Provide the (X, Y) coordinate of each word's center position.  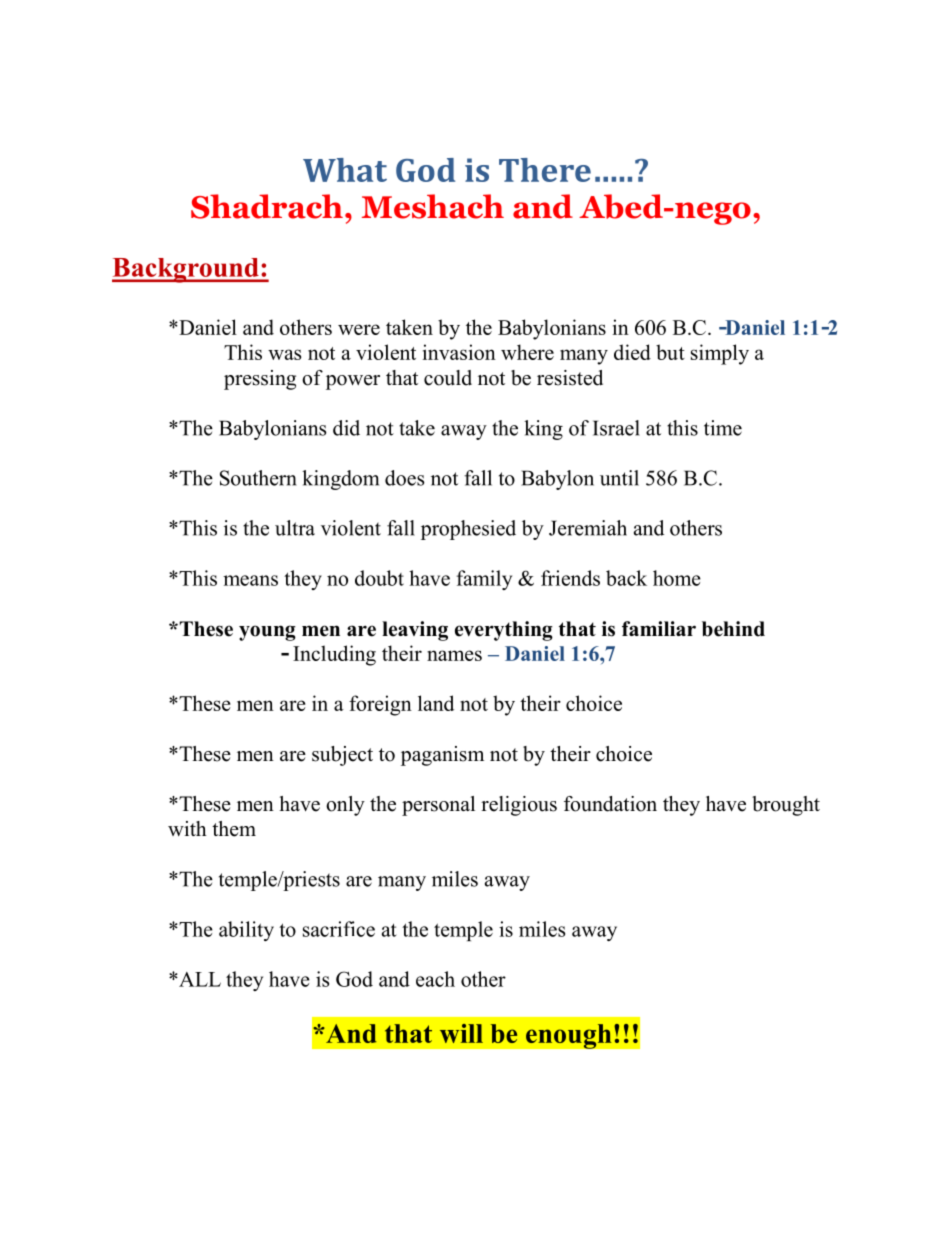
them (234, 829)
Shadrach (267, 206)
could (448, 378)
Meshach (433, 206)
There (545, 170)
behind (733, 629)
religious (519, 806)
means (250, 580)
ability (246, 931)
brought (786, 806)
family (484, 580)
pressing (260, 380)
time (723, 428)
